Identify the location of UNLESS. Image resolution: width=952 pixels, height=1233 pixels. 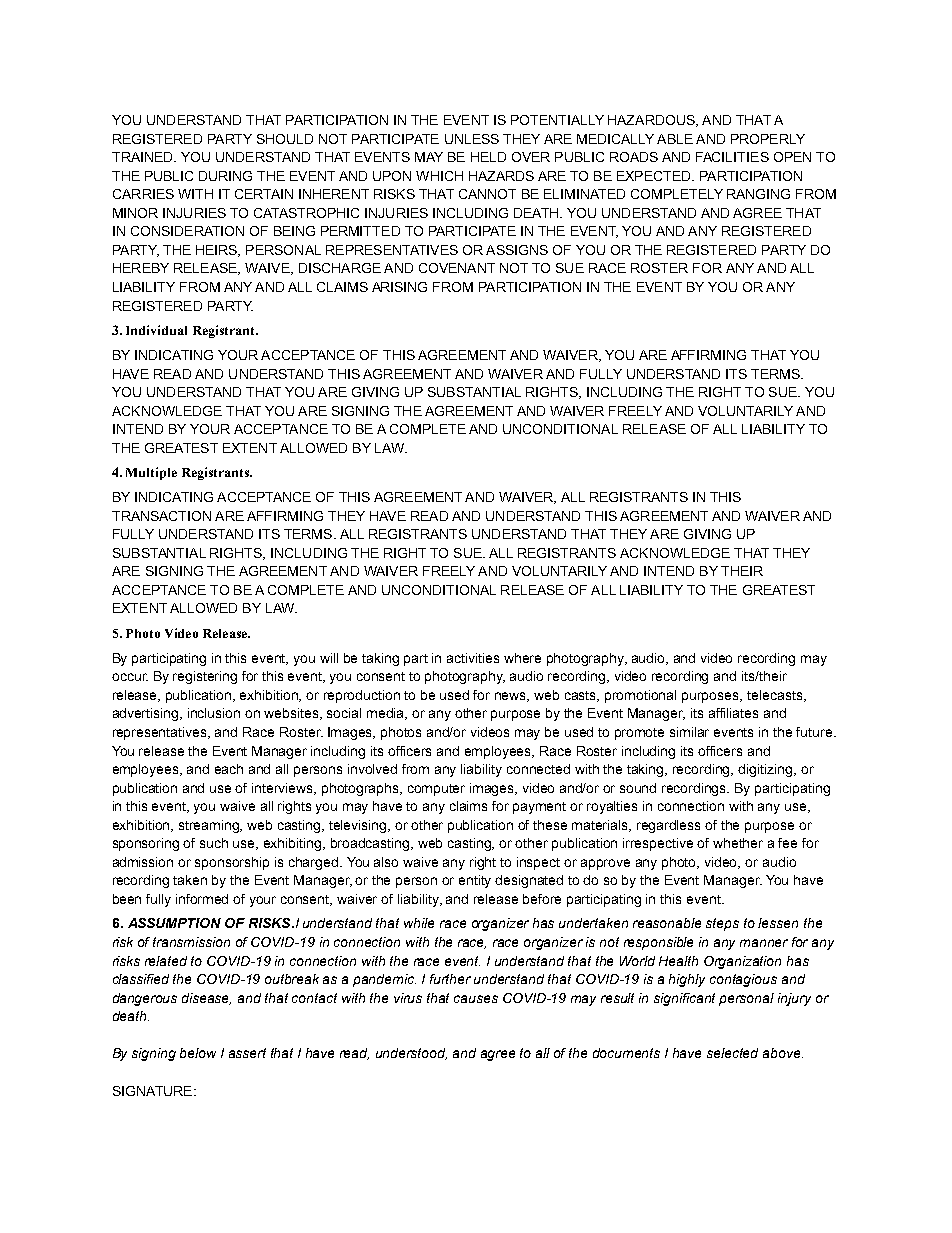
(472, 139).
